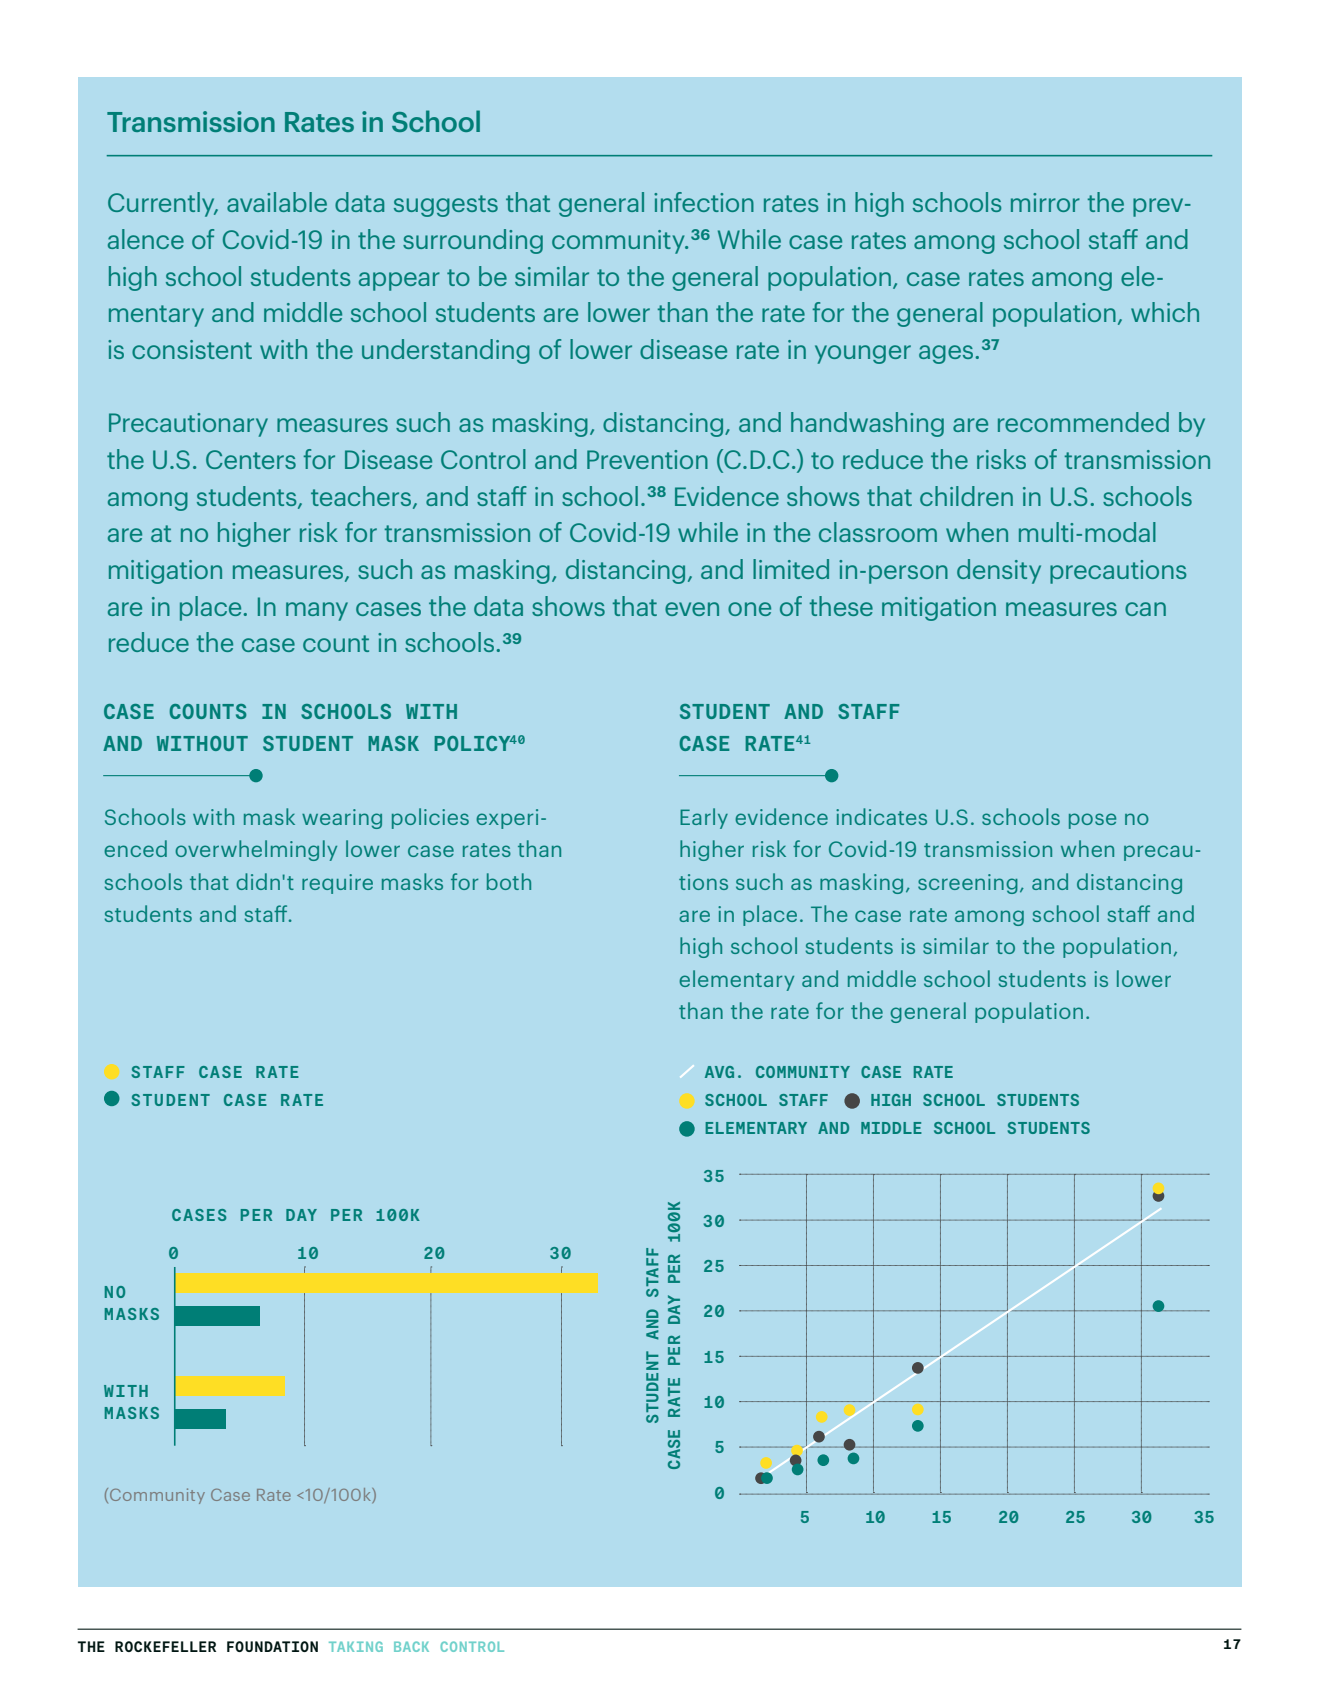 The height and width of the screenshot is (1708, 1319). I want to click on many, so click(317, 611).
